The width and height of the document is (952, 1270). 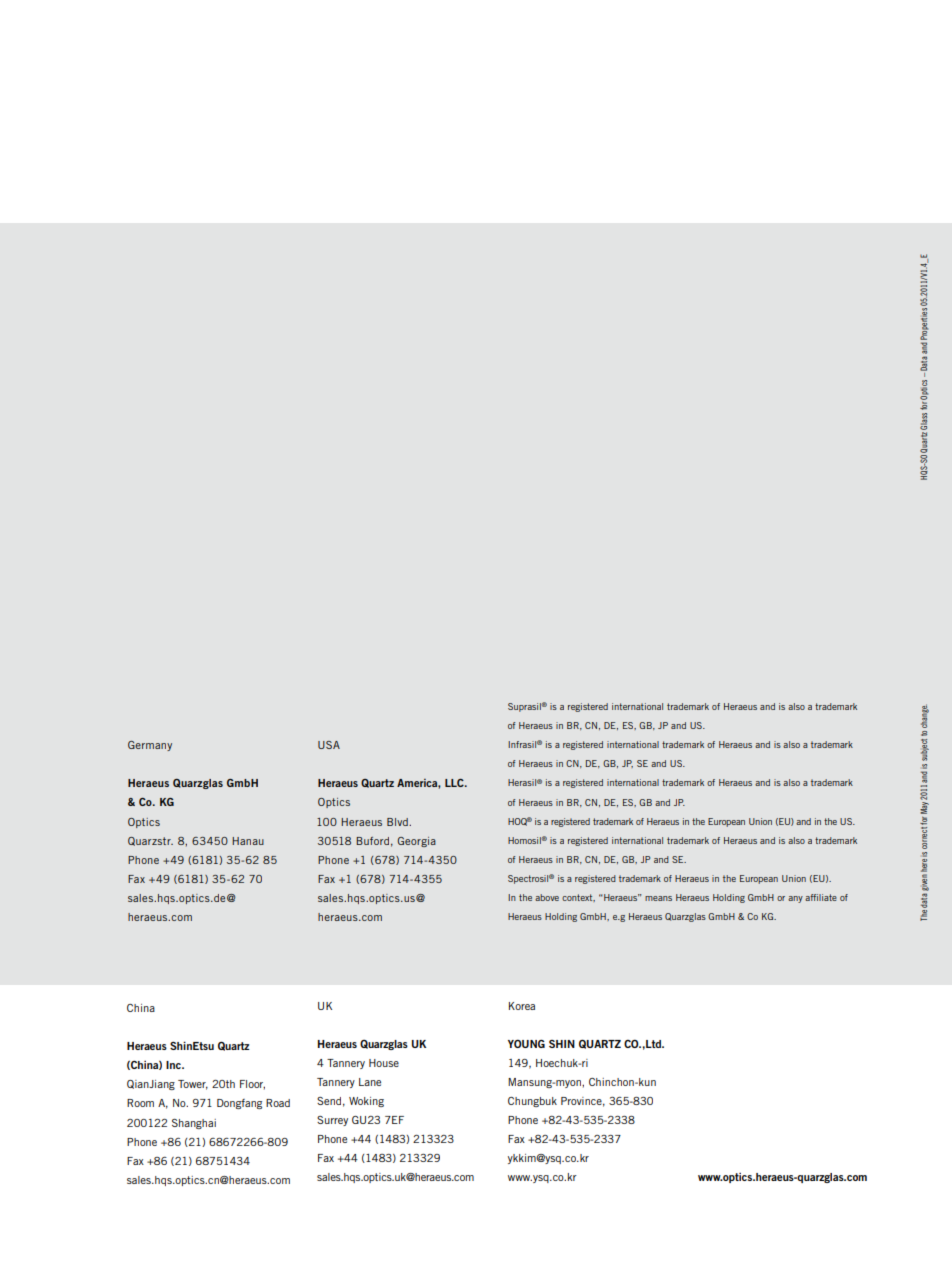 What do you see at coordinates (384, 1063) in the document?
I see `House` at bounding box center [384, 1063].
